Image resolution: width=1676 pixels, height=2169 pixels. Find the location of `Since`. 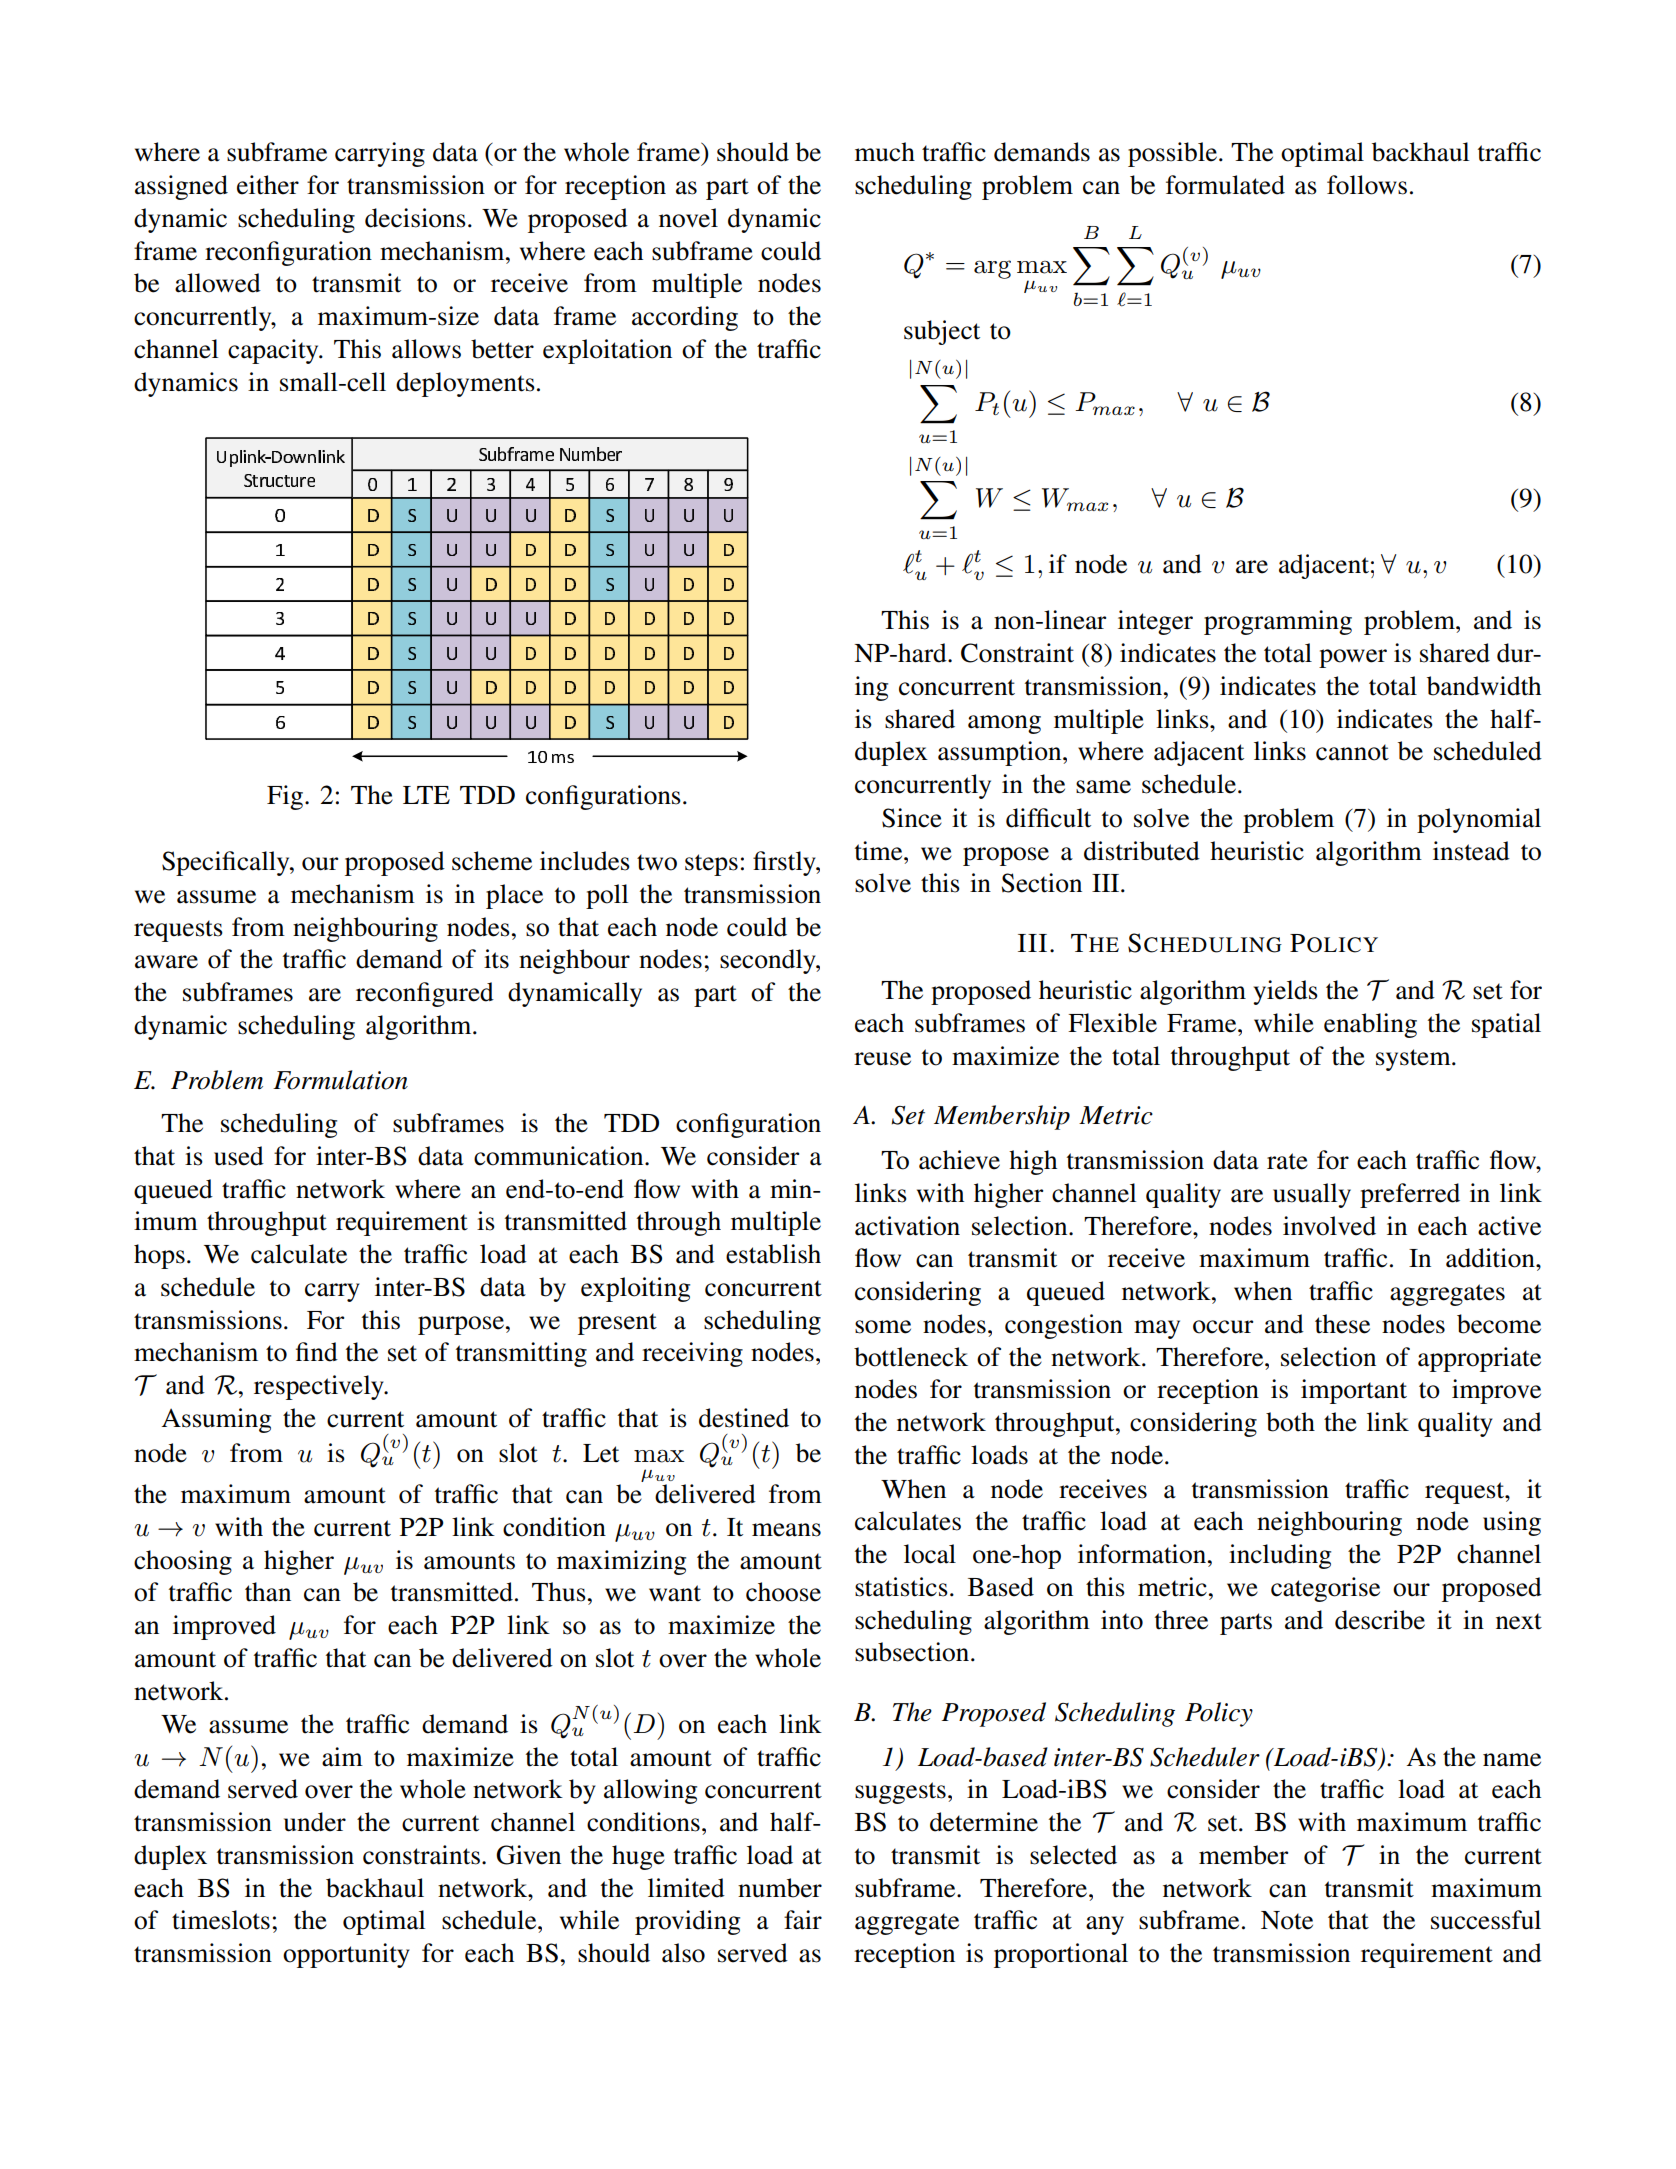

Since is located at coordinates (912, 818).
